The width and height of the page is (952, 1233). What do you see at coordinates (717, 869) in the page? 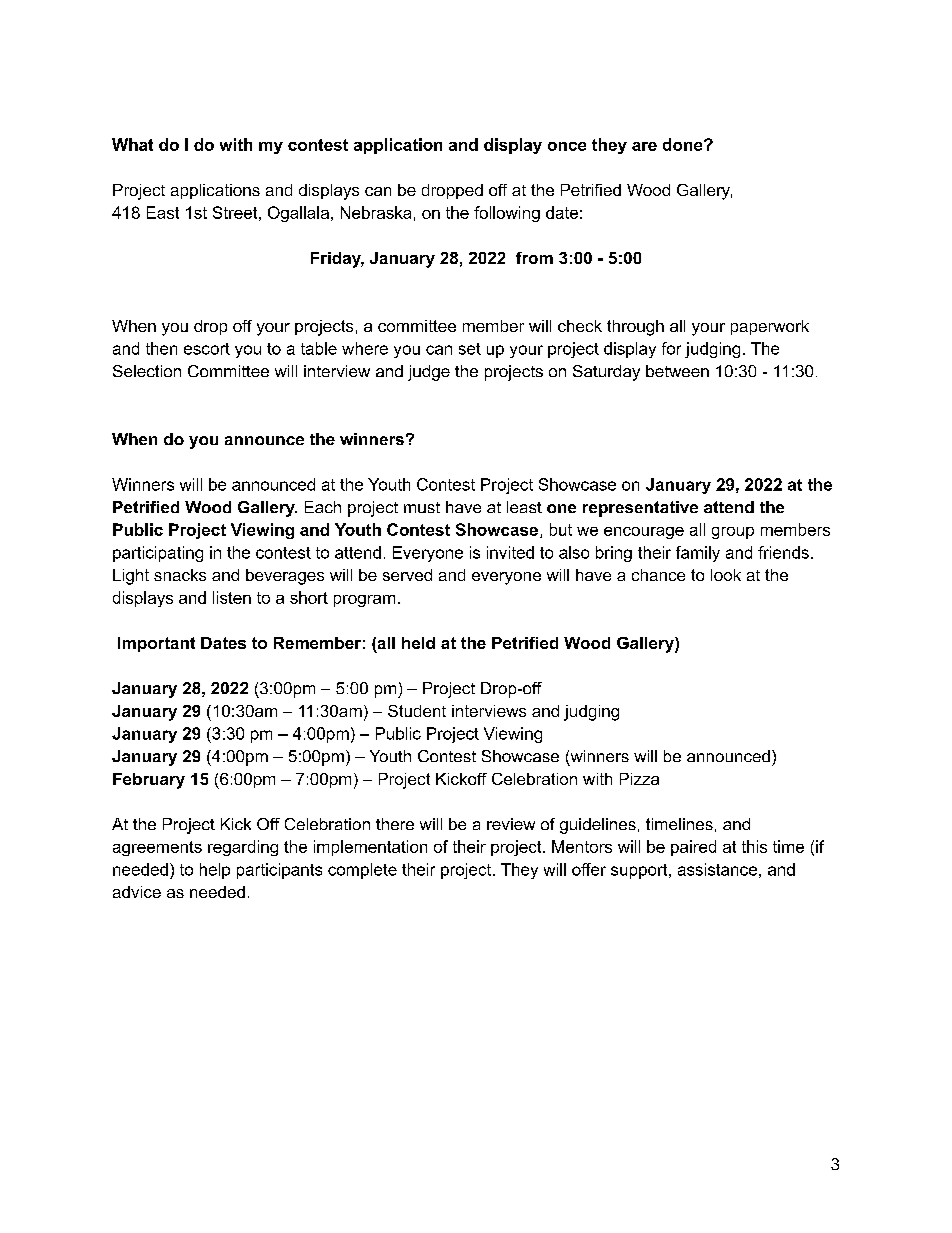
I see `assistance` at bounding box center [717, 869].
